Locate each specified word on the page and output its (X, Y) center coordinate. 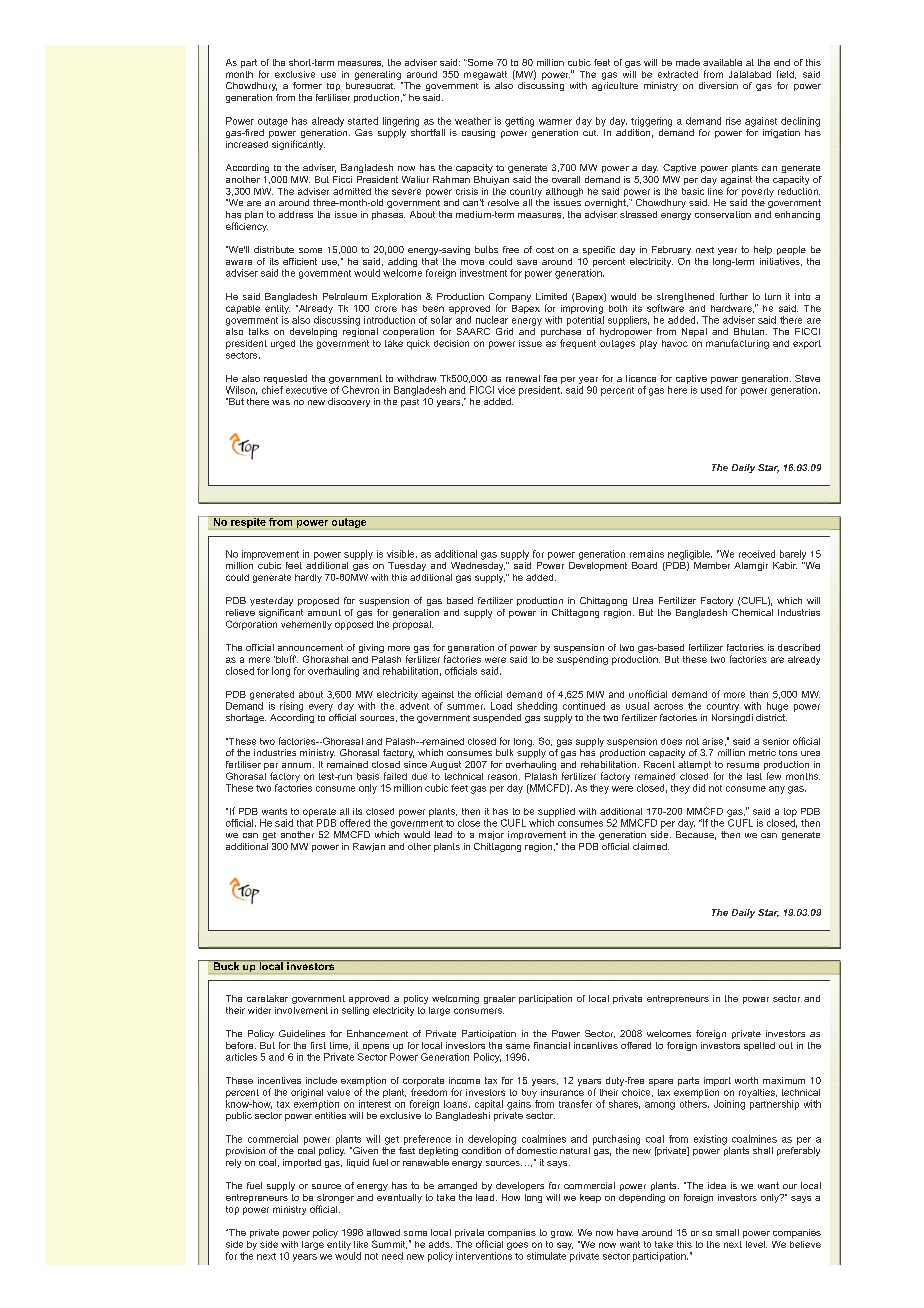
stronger (335, 1200)
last (754, 776)
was (281, 402)
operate (319, 812)
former (307, 85)
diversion (718, 85)
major (491, 835)
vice (506, 390)
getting (519, 122)
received (757, 554)
